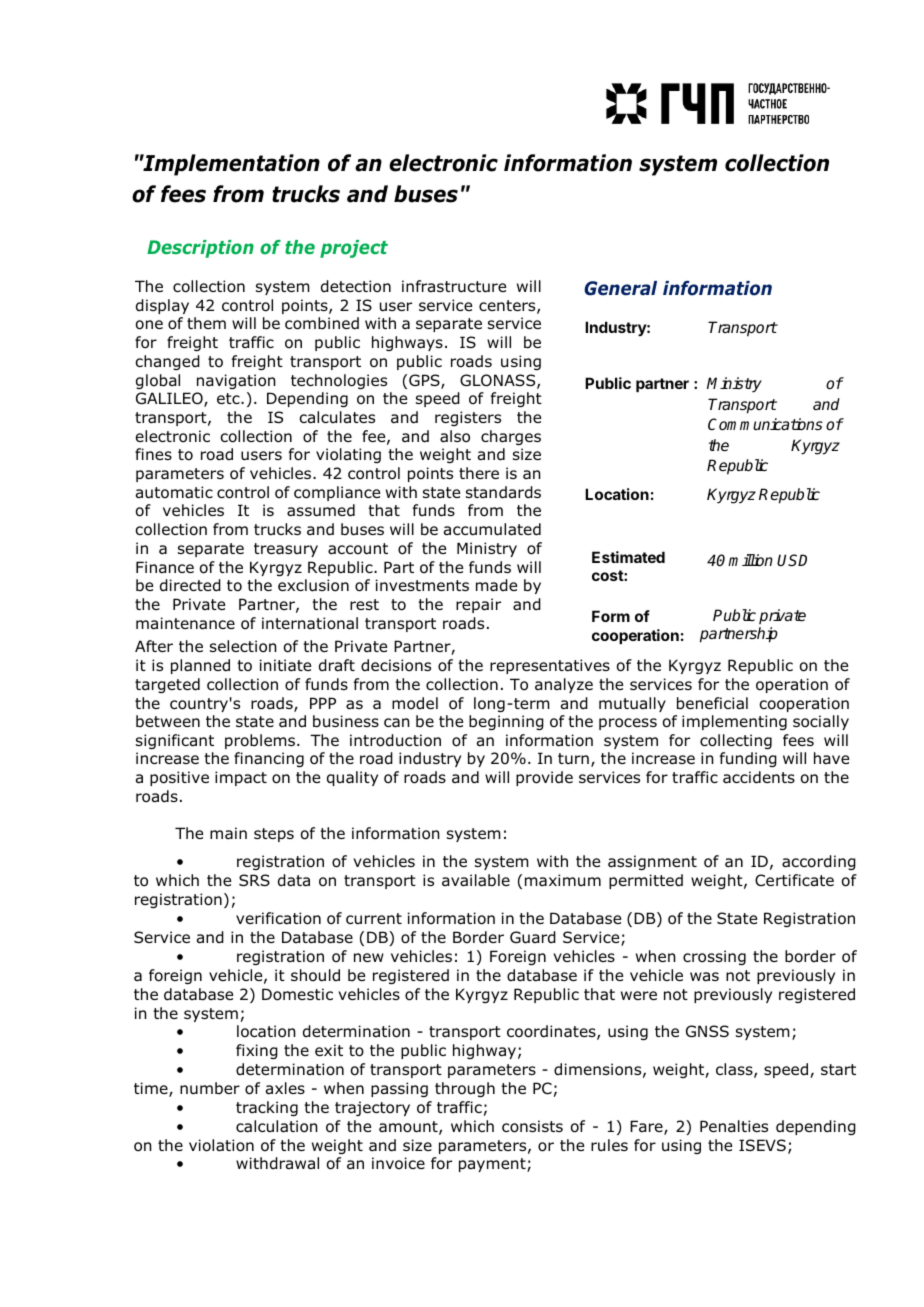 The image size is (924, 1307). Describe the element at coordinates (620, 288) in the page. I see `General` at that location.
